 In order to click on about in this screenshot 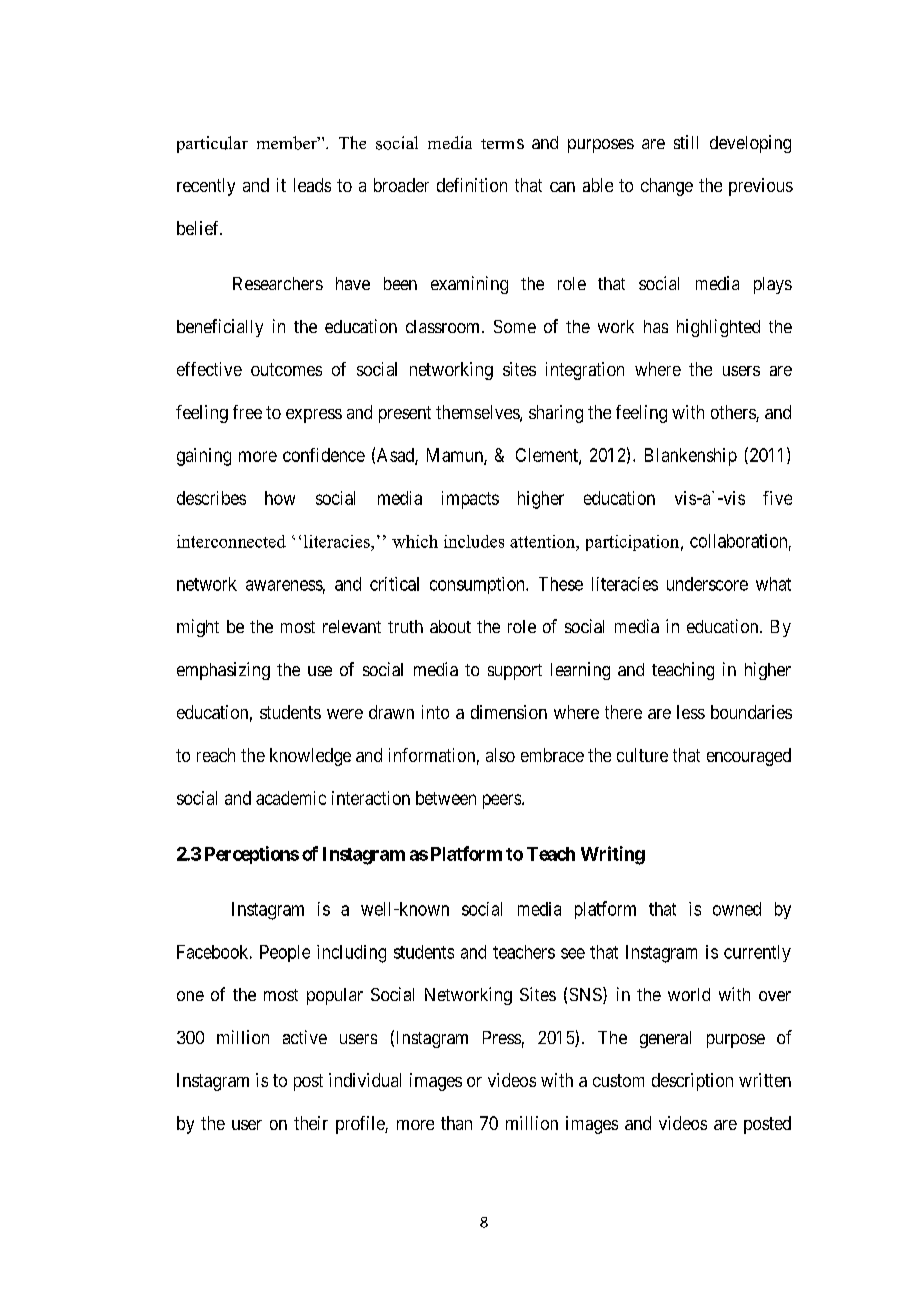, I will do `click(450, 626)`.
